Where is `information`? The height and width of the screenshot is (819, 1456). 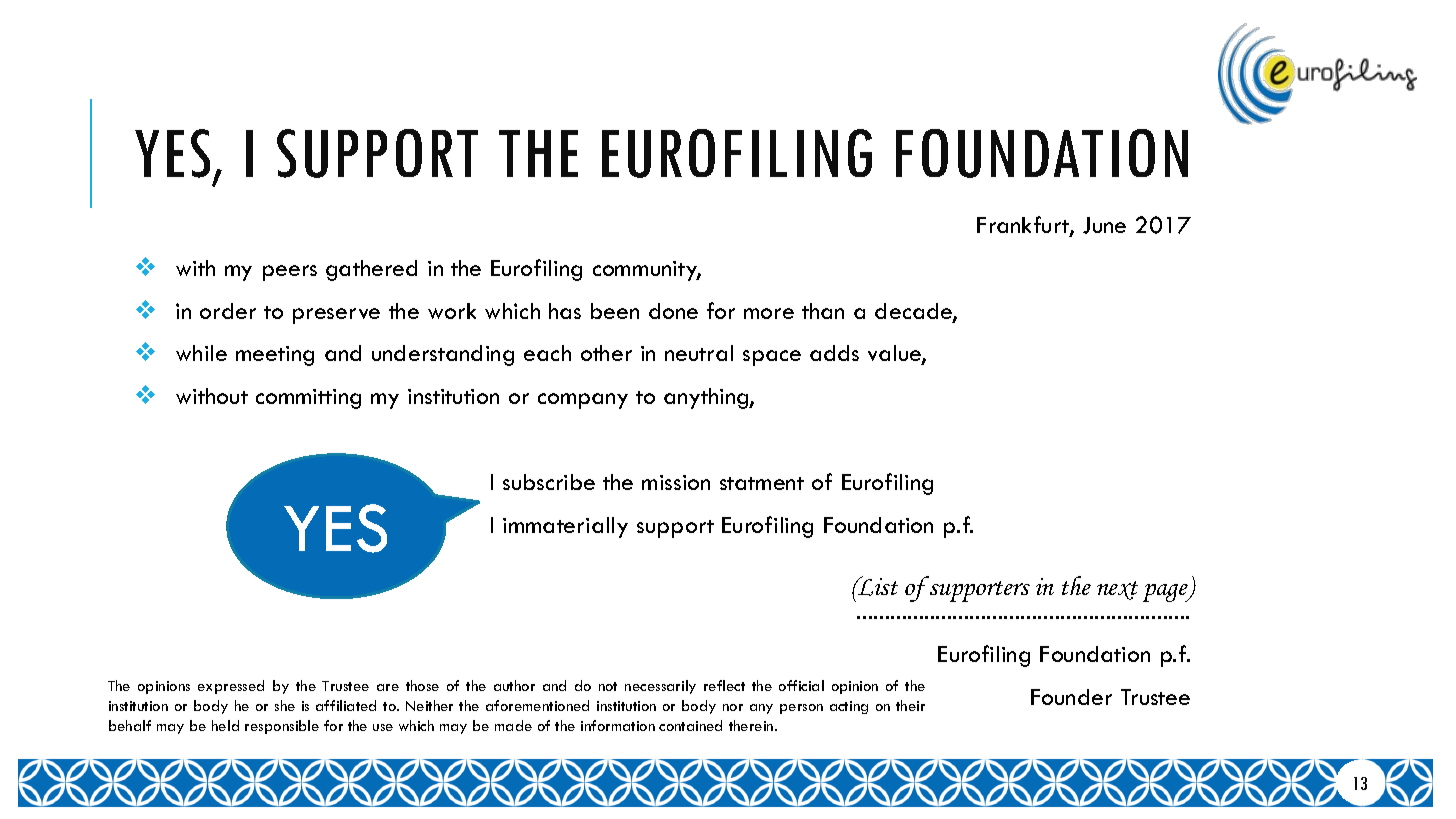
information is located at coordinates (618, 725).
